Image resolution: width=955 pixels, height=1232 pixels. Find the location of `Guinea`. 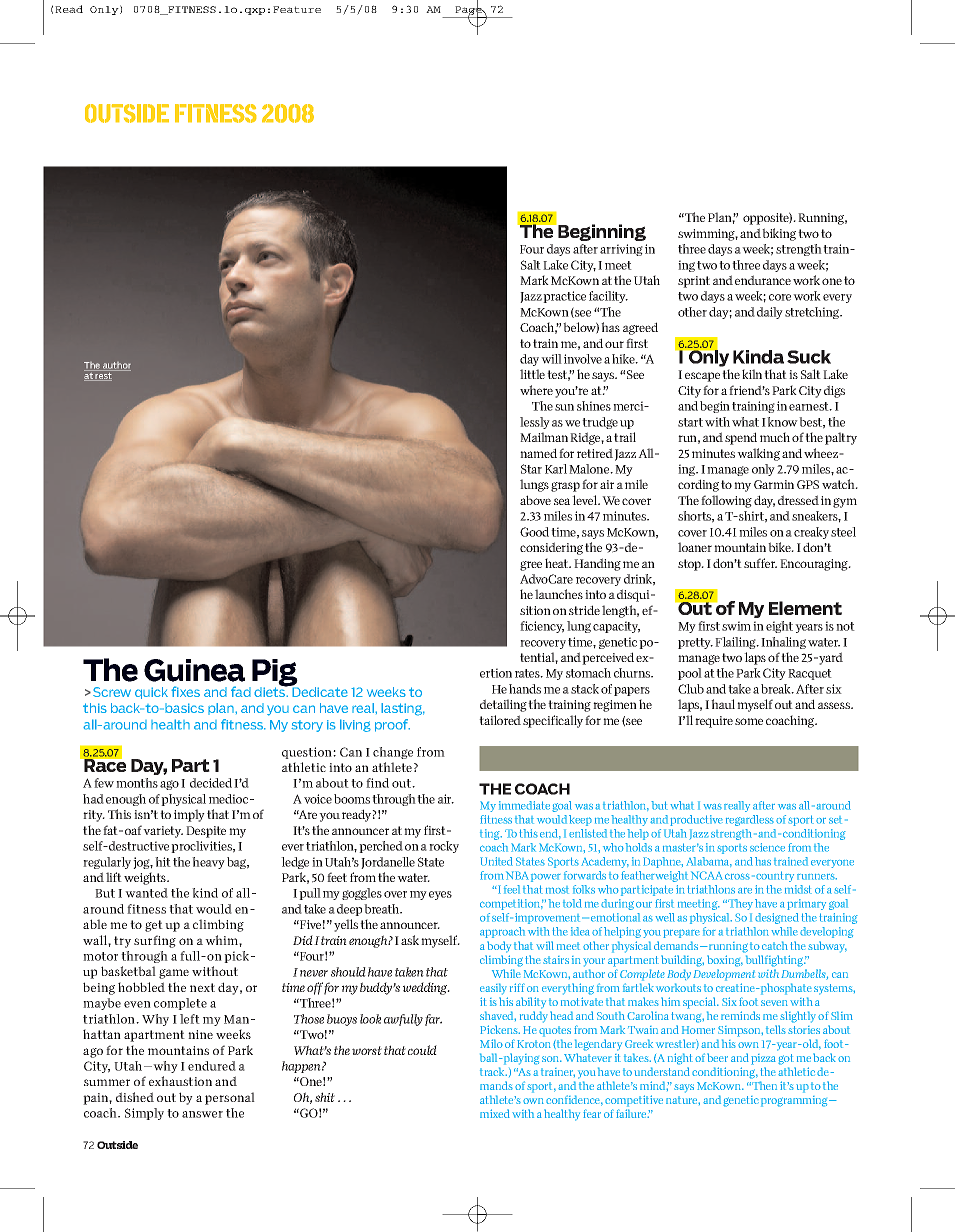

Guinea is located at coordinates (194, 670).
